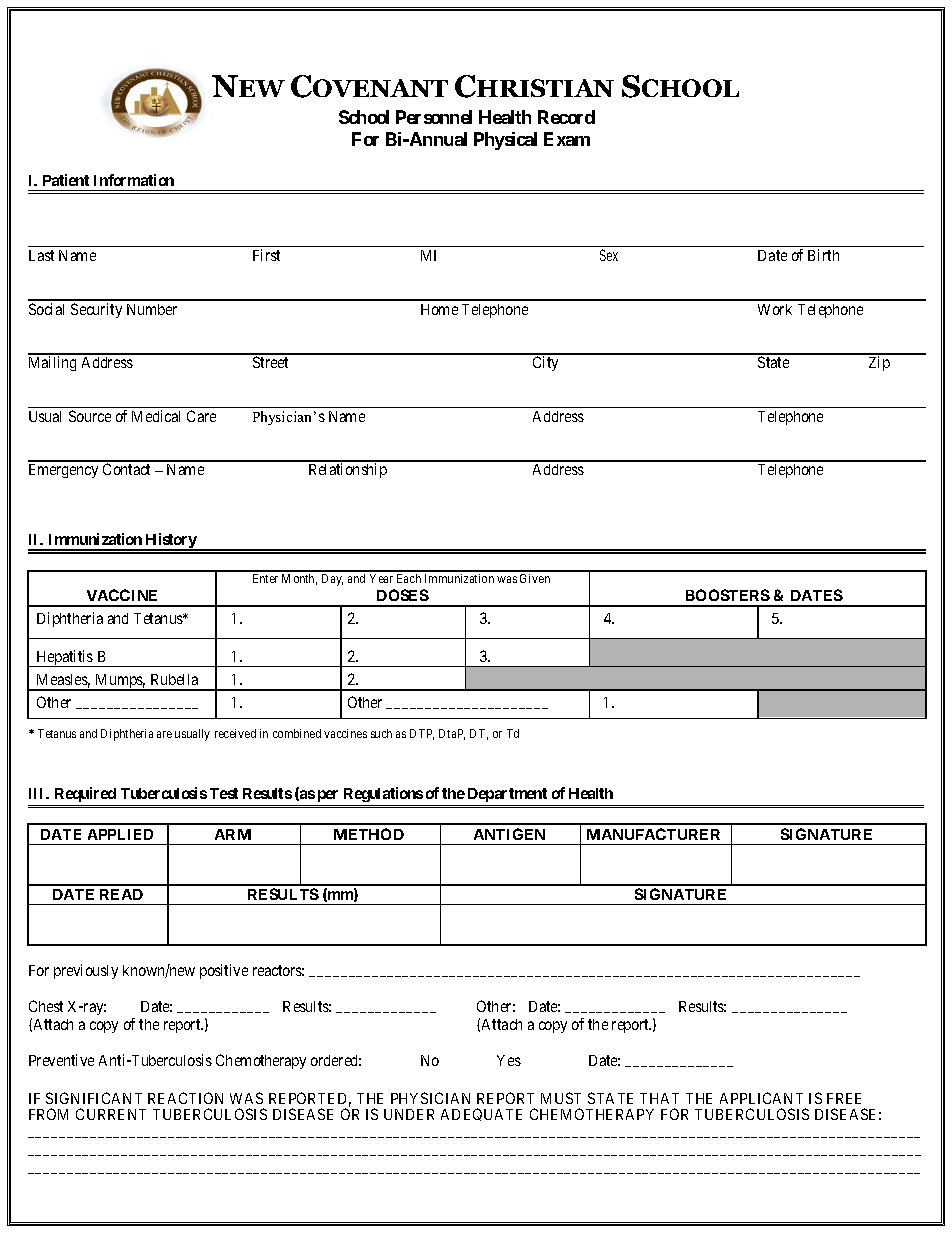 The width and height of the screenshot is (952, 1233). I want to click on SIGNIFICANT, so click(94, 1098).
